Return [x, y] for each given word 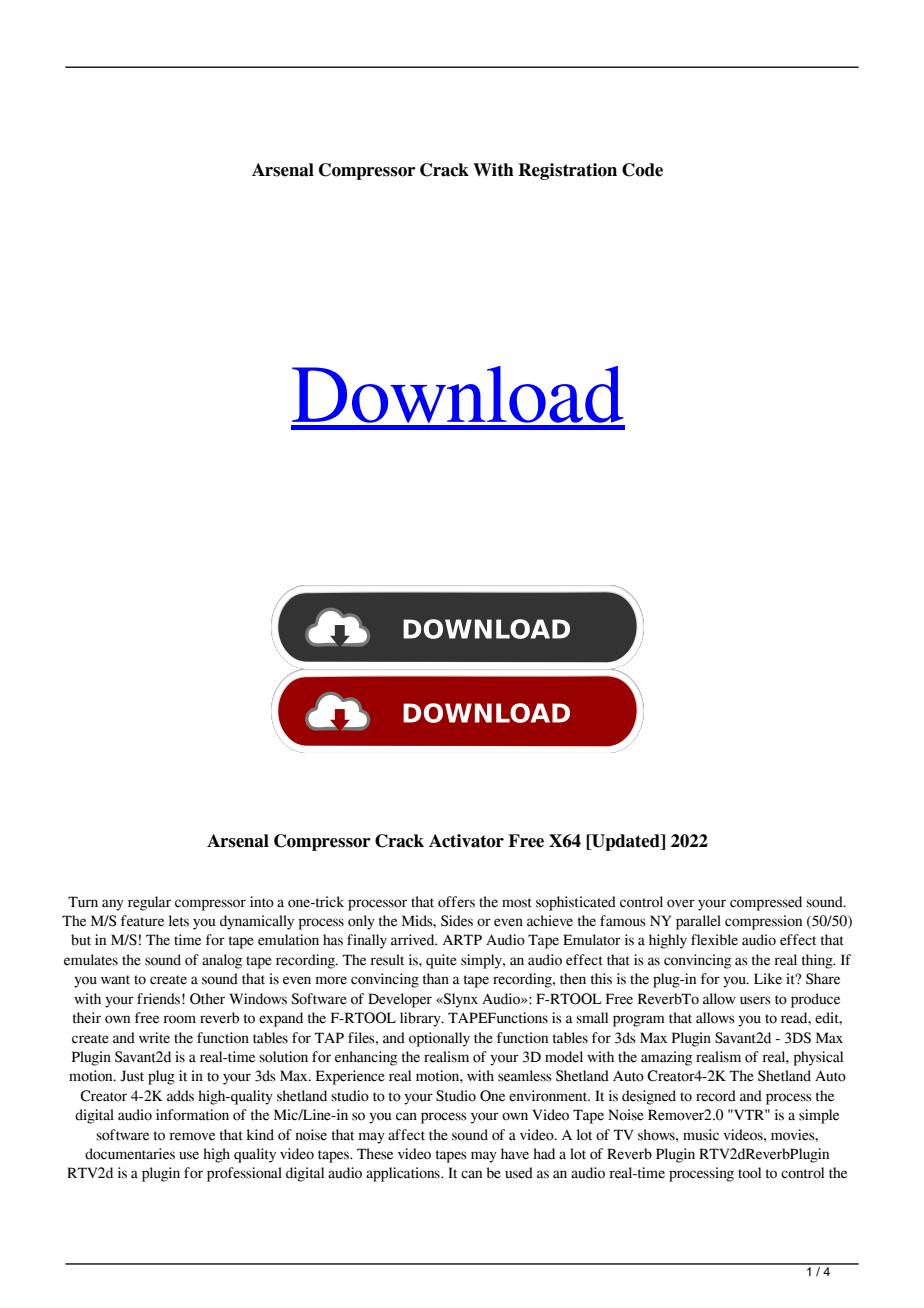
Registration [567, 171]
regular [149, 903]
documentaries [130, 1154]
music [701, 1135]
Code [642, 170]
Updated [626, 842]
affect [406, 1135]
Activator [466, 841]
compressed [766, 903]
